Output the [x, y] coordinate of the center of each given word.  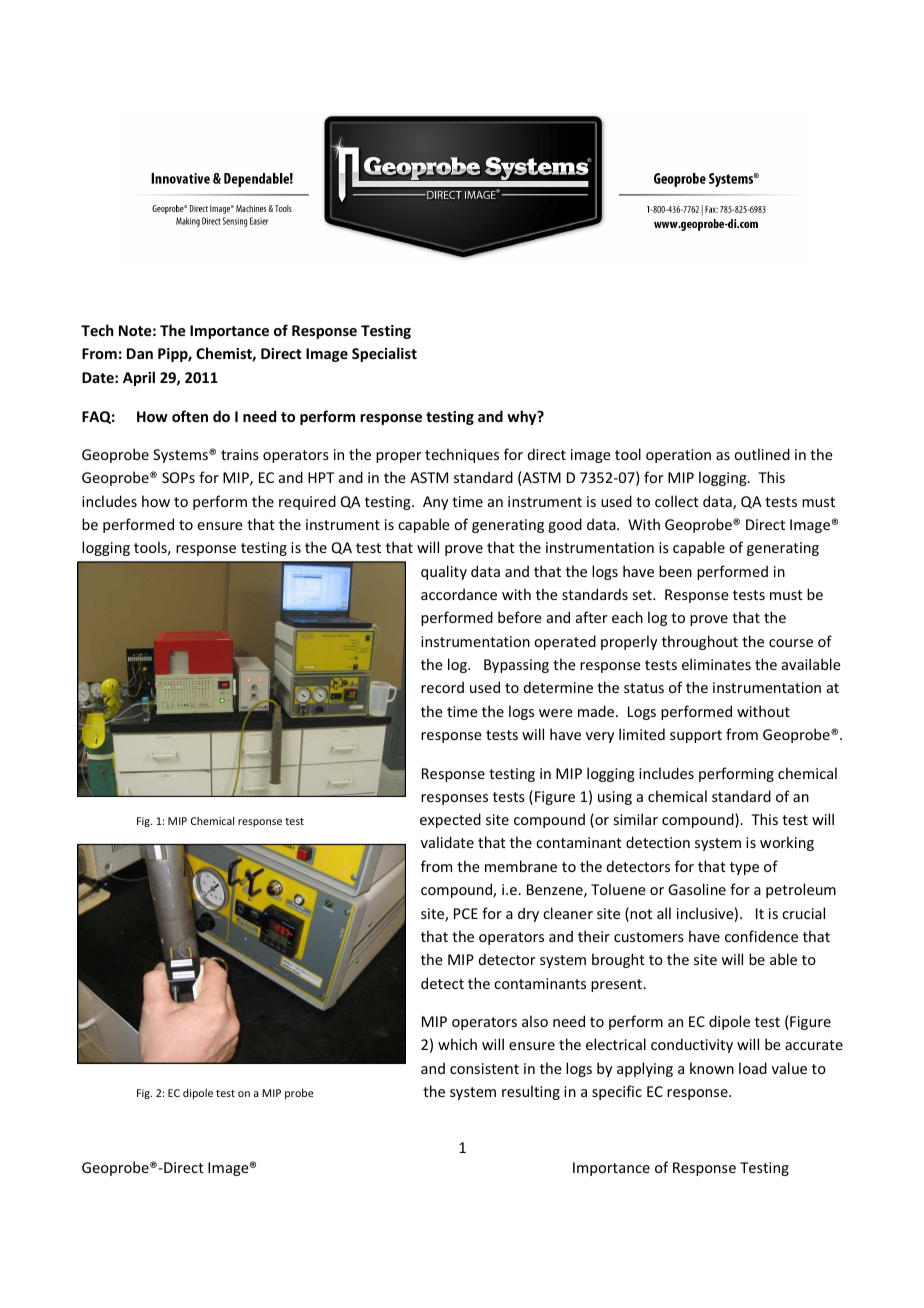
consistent [484, 1068]
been [675, 571]
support [696, 736]
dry [528, 914]
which [457, 1044]
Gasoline [697, 889]
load [753, 1068]
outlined [762, 454]
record [442, 687]
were [556, 713]
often [190, 416]
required [307, 502]
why [523, 417]
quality [444, 572]
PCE [466, 913]
